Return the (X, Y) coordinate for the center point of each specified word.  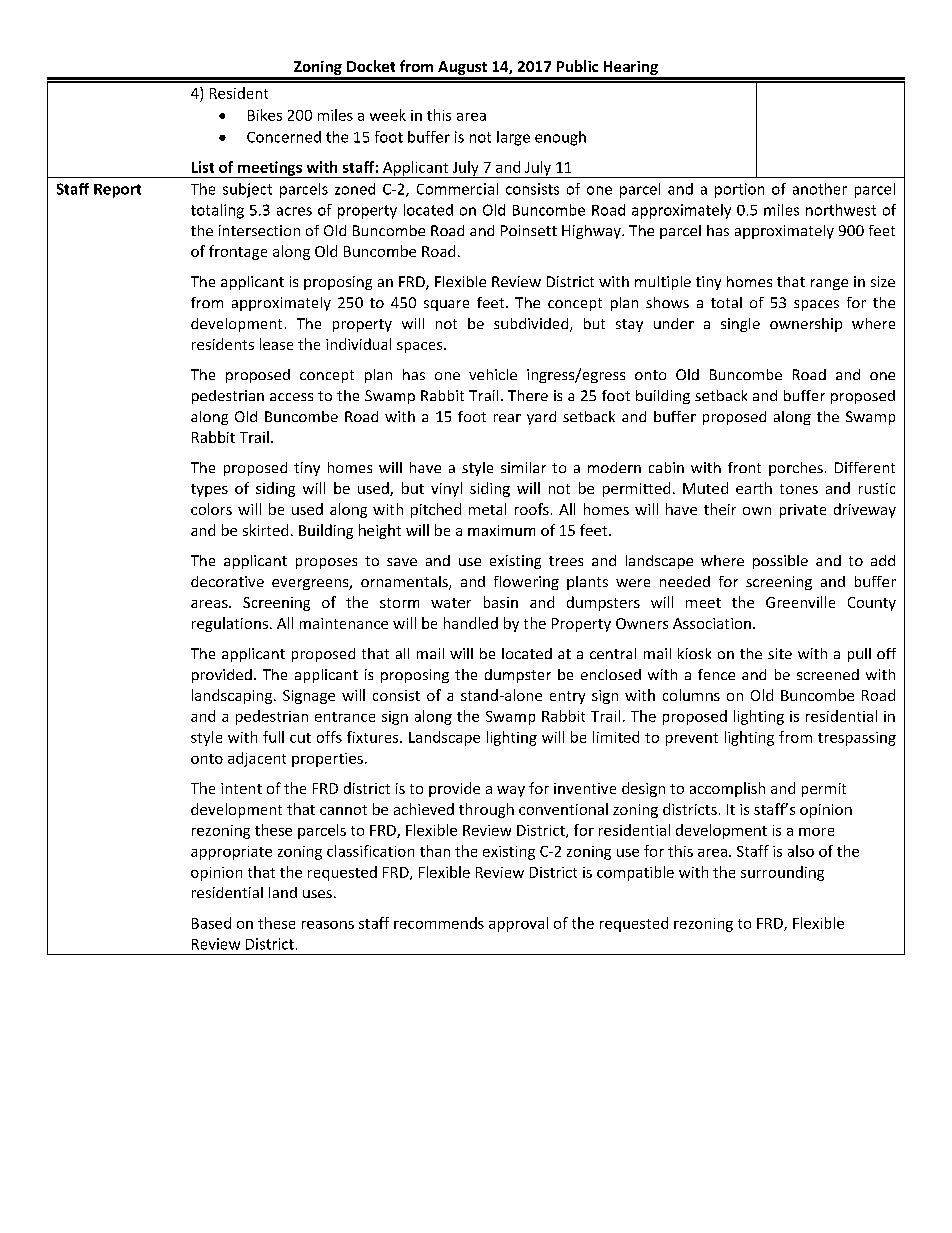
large (513, 138)
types (209, 490)
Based (211, 923)
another (820, 189)
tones (799, 489)
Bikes (265, 115)
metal (487, 509)
